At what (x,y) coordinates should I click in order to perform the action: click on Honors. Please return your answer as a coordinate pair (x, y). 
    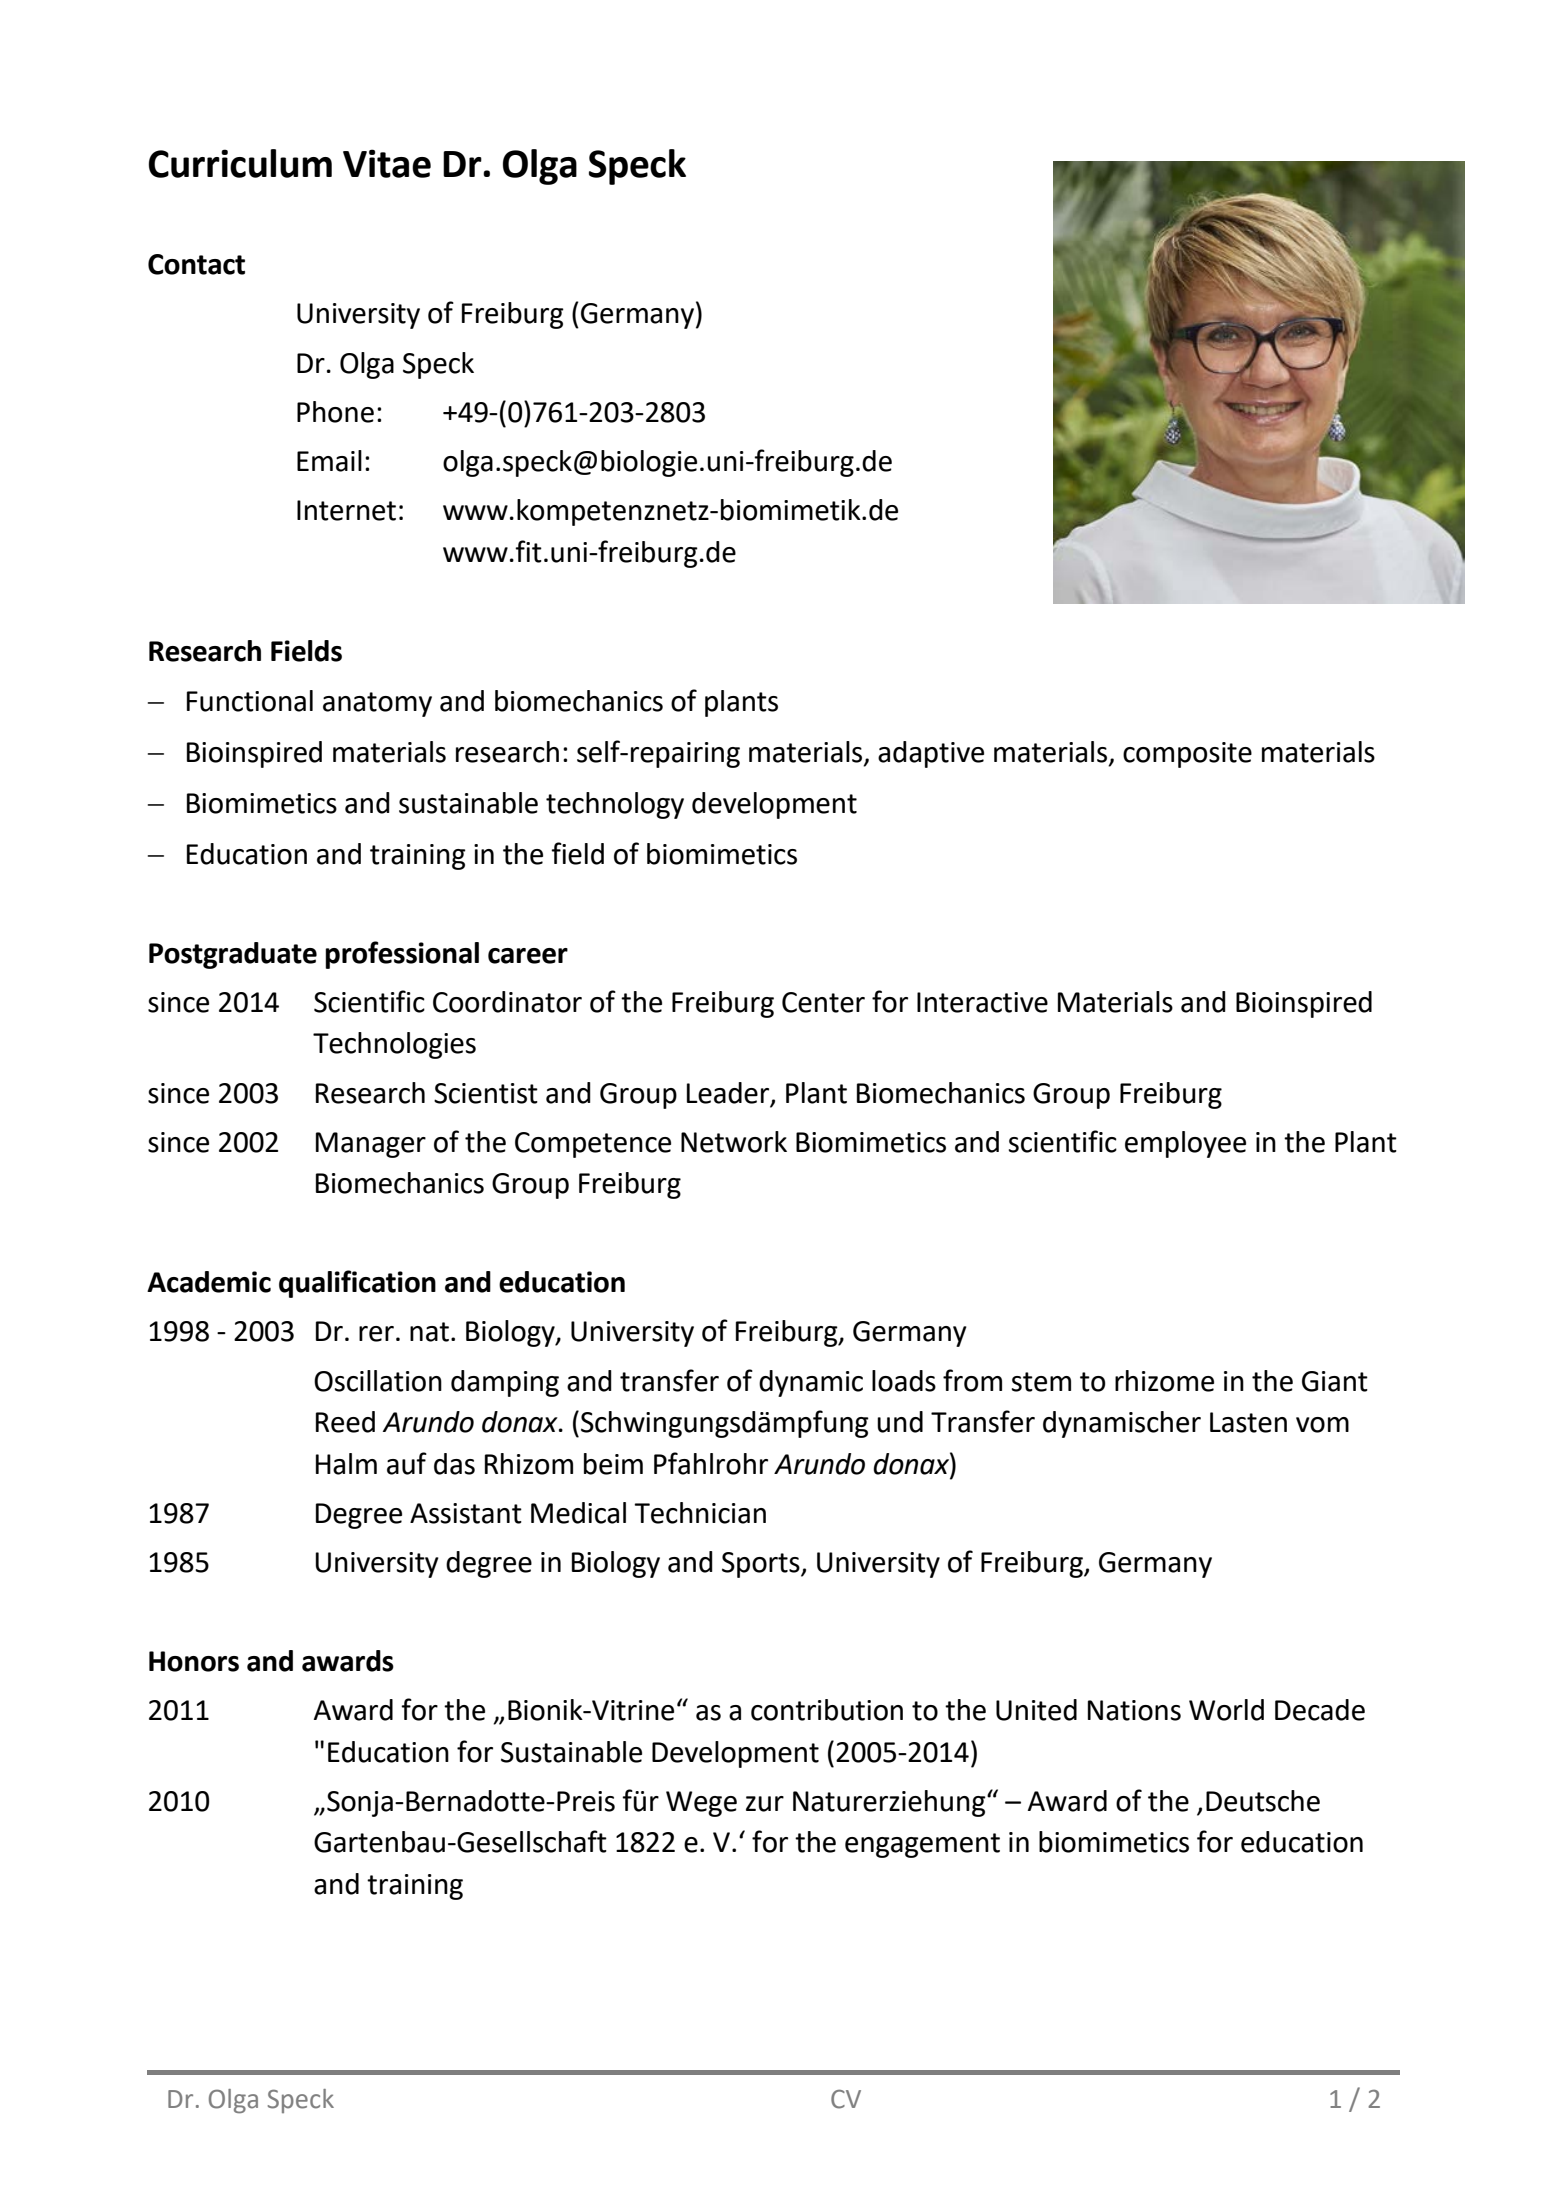
    Looking at the image, I should click on (194, 1661).
